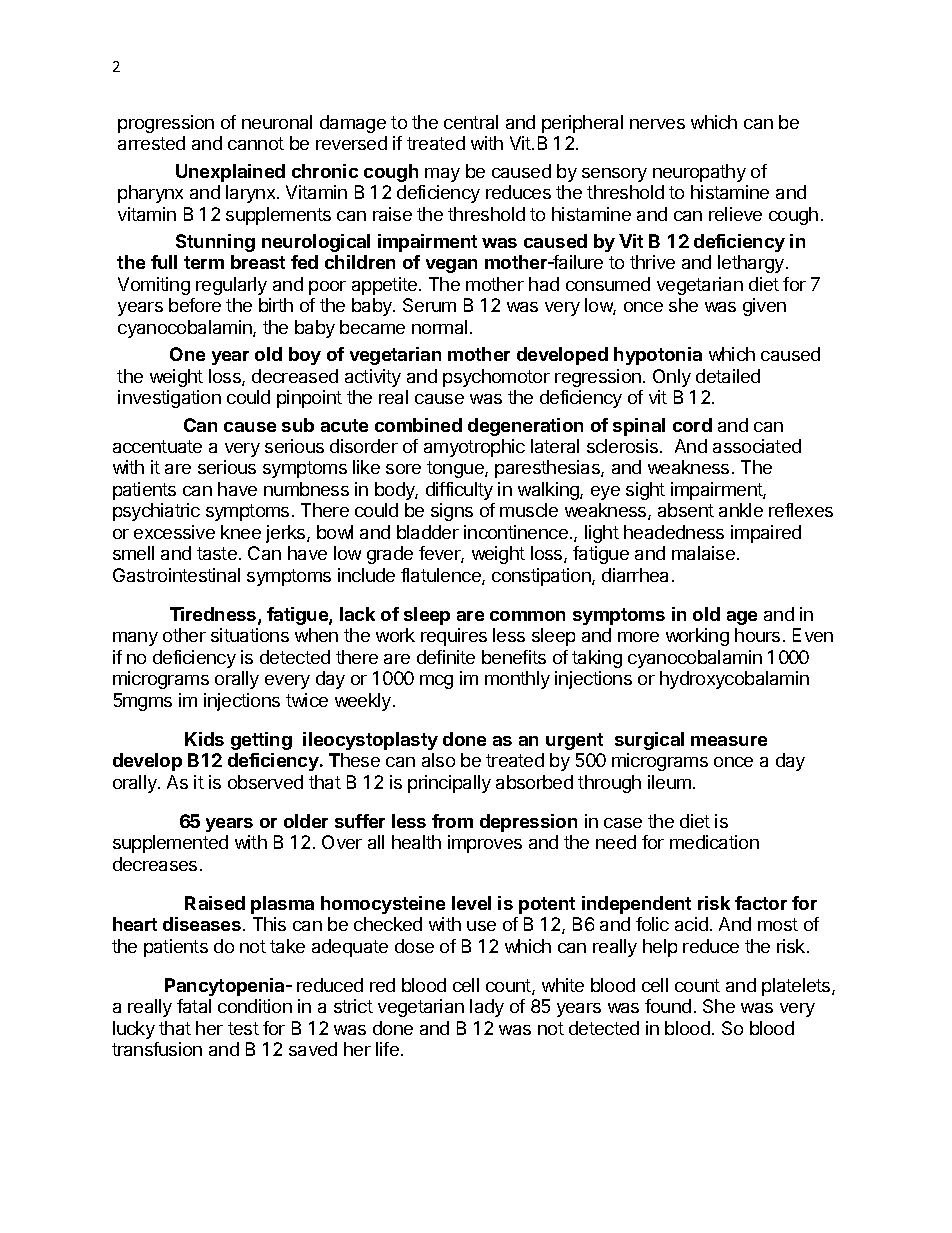 Image resolution: width=952 pixels, height=1233 pixels. I want to click on accentuate, so click(157, 446).
